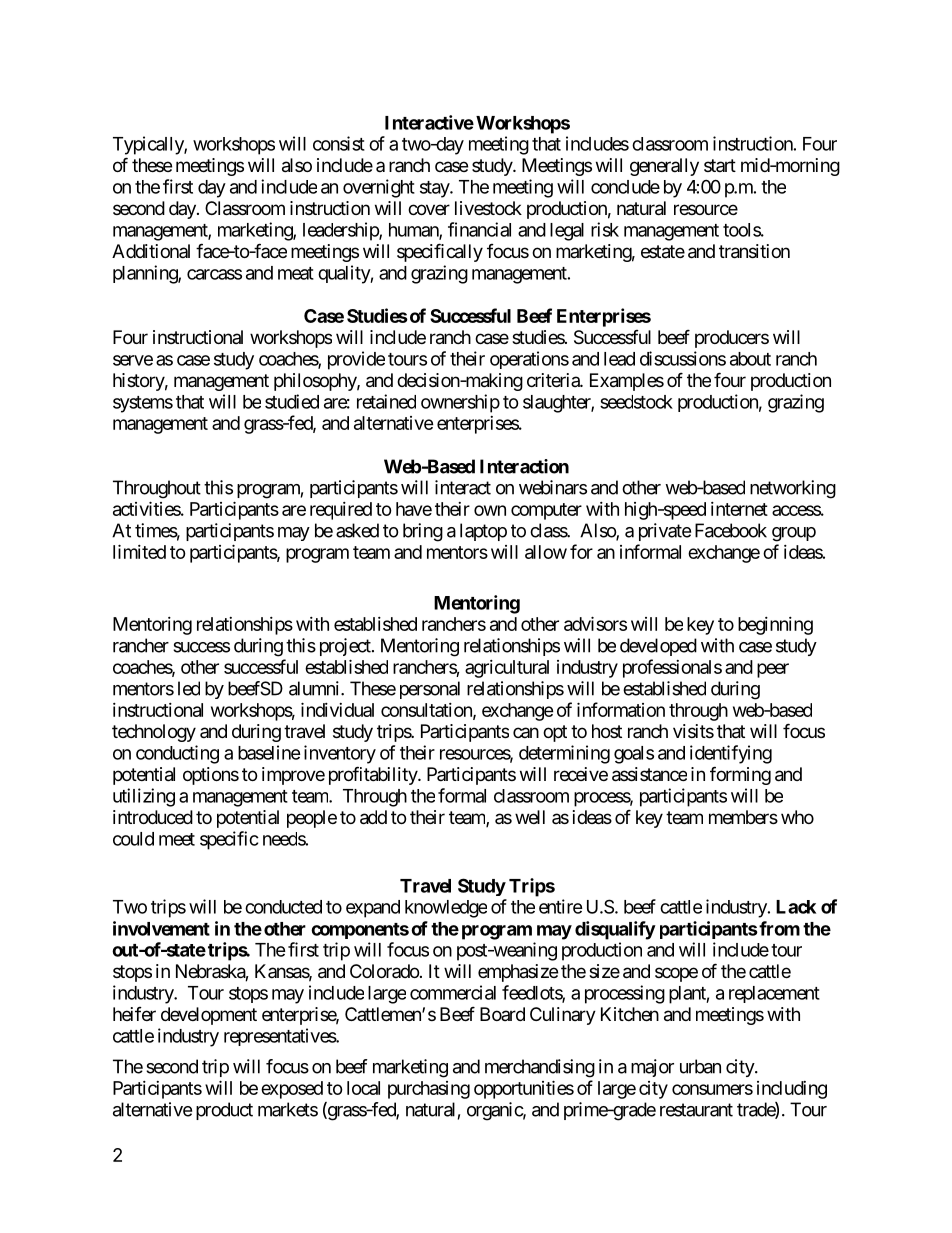  Describe the element at coordinates (429, 1090) in the page. I see `purchasing` at that location.
